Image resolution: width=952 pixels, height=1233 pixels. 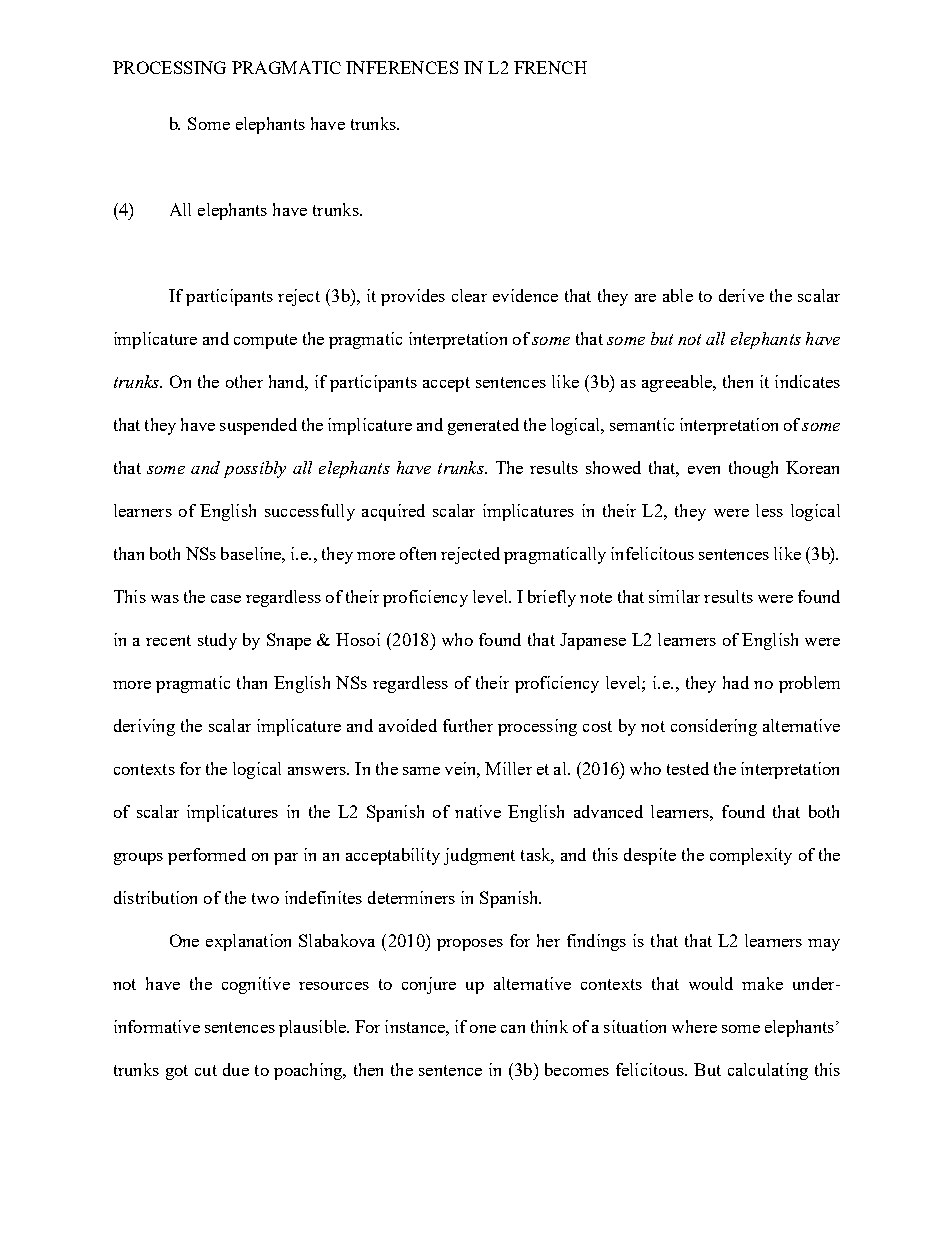 I want to click on often, so click(x=418, y=553).
